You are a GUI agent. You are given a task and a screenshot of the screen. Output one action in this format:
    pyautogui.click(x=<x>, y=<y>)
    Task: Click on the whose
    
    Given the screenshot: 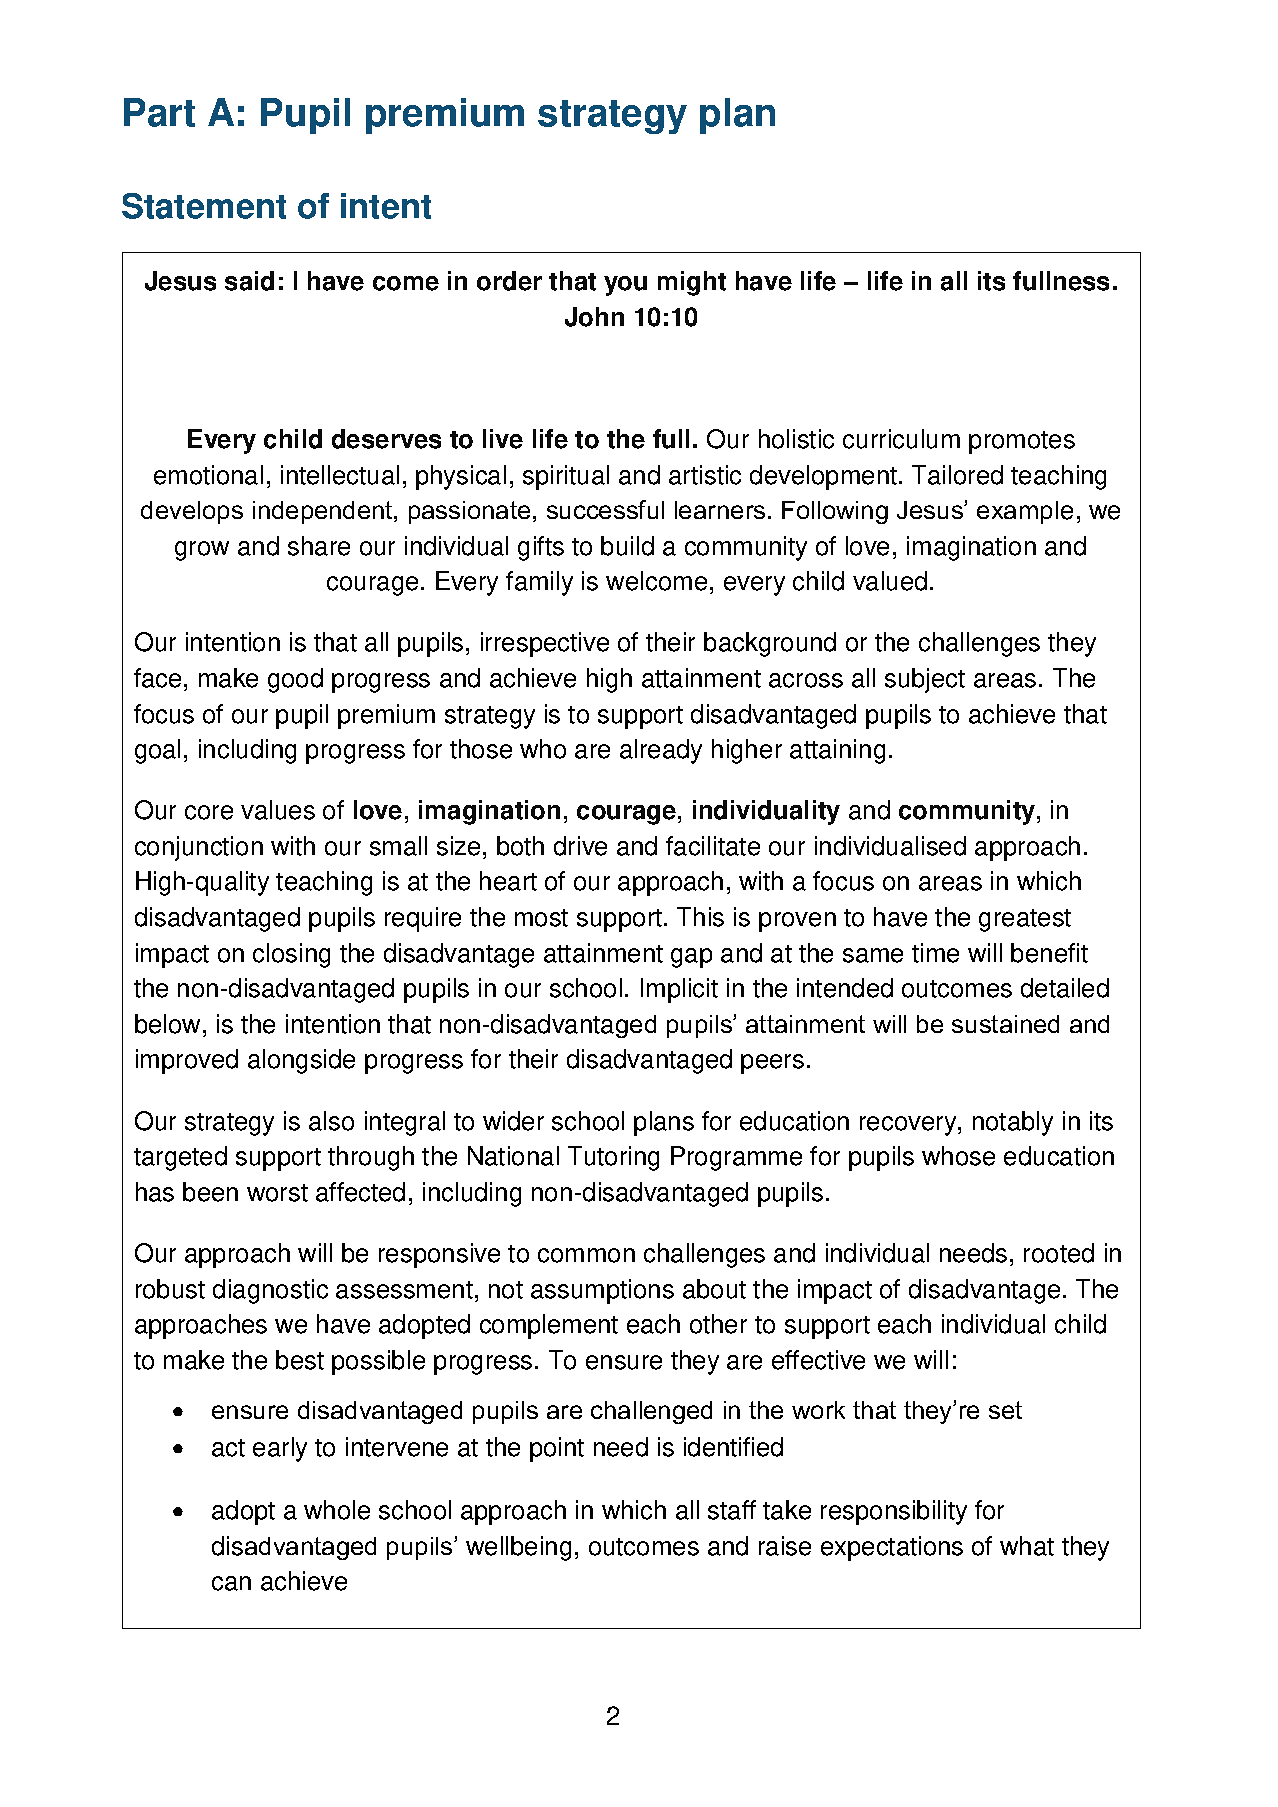 What is the action you would take?
    pyautogui.click(x=958, y=1156)
